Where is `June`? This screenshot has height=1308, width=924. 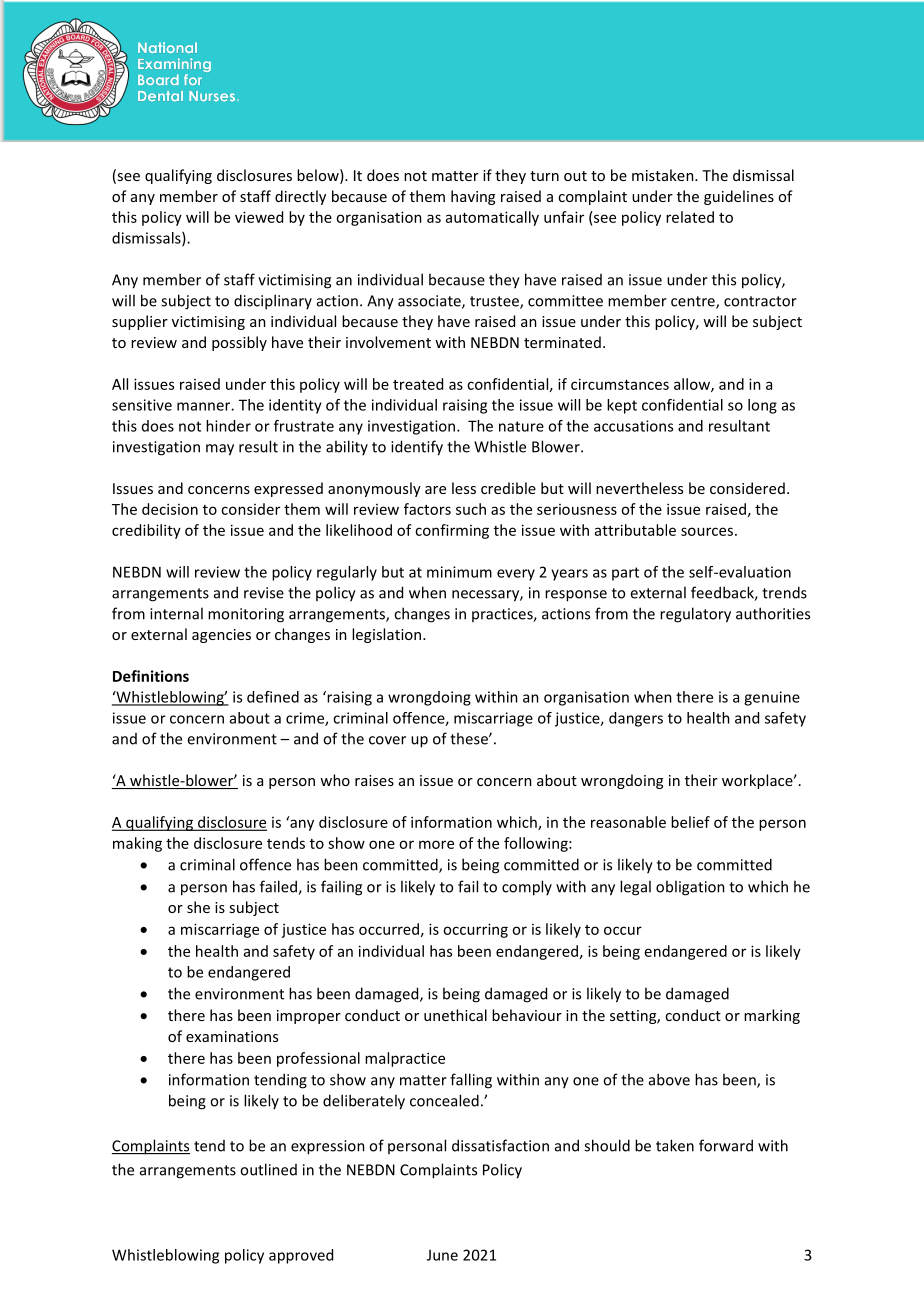 June is located at coordinates (442, 1255).
